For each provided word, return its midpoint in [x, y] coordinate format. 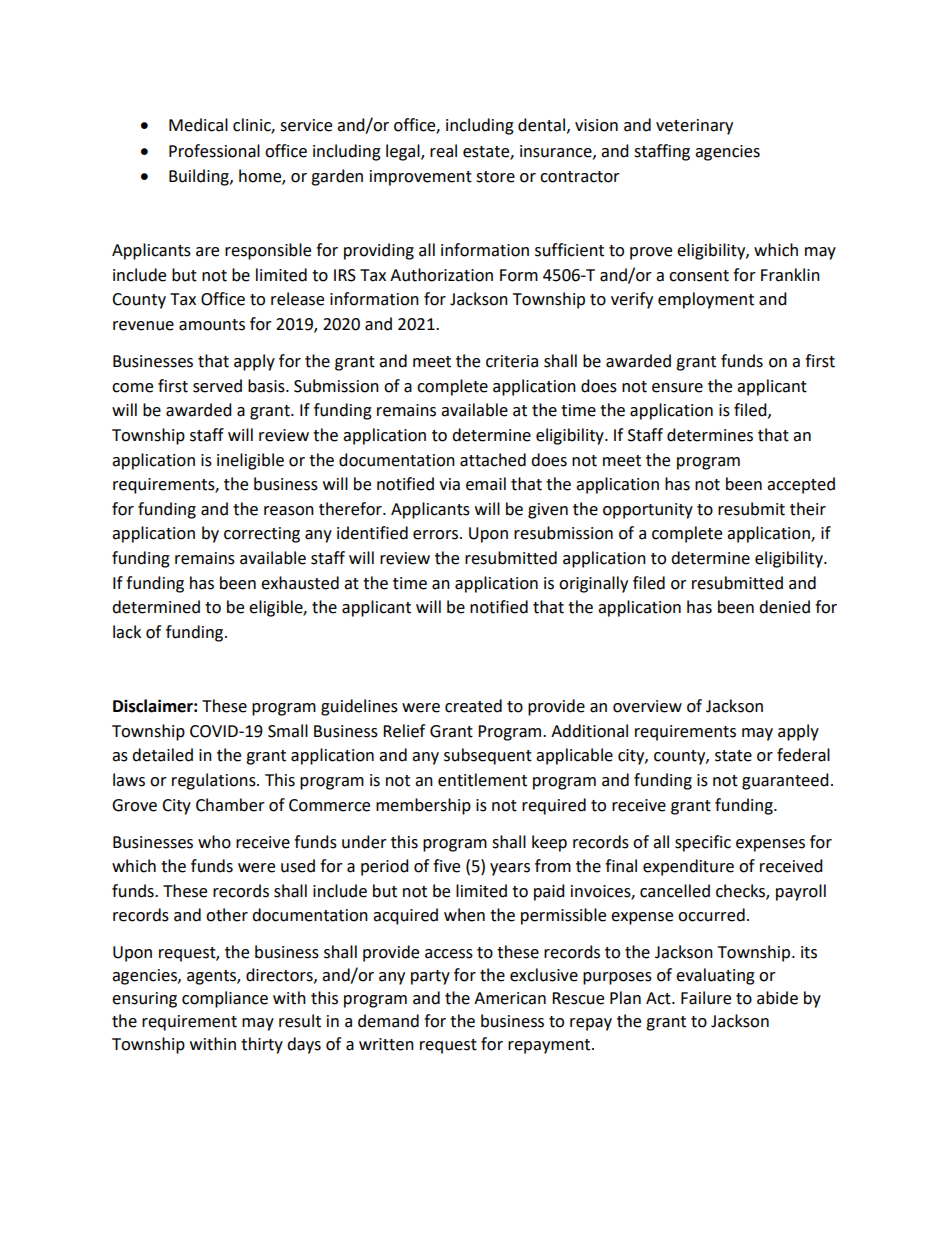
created [473, 706]
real [443, 151]
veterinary [694, 127]
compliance [225, 999]
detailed [162, 755]
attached [493, 460]
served [217, 386]
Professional [214, 151]
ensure [677, 388]
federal [803, 755]
